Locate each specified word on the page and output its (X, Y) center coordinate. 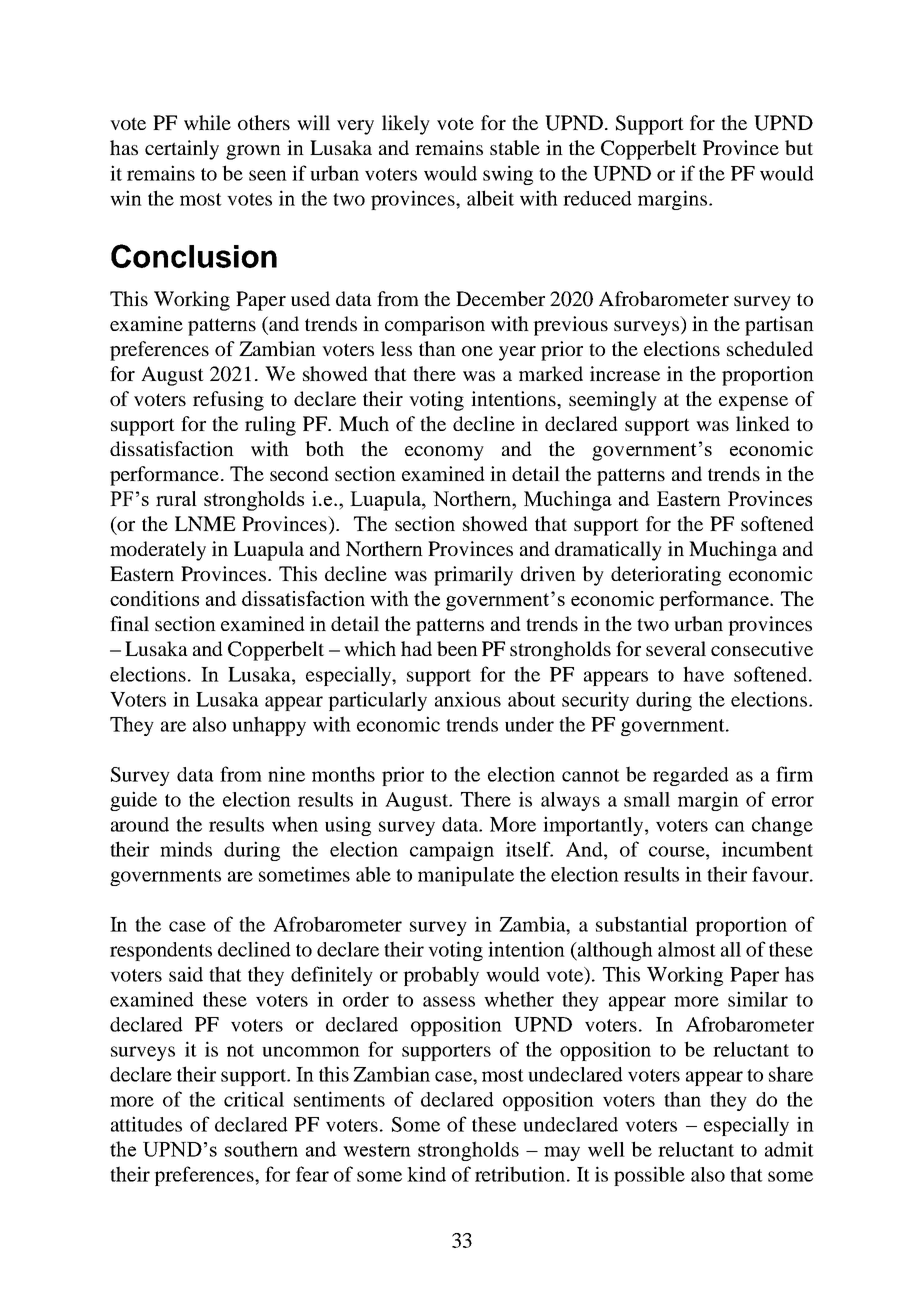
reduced (597, 198)
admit (789, 1149)
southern (261, 1149)
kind (426, 1174)
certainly (182, 150)
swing (508, 175)
